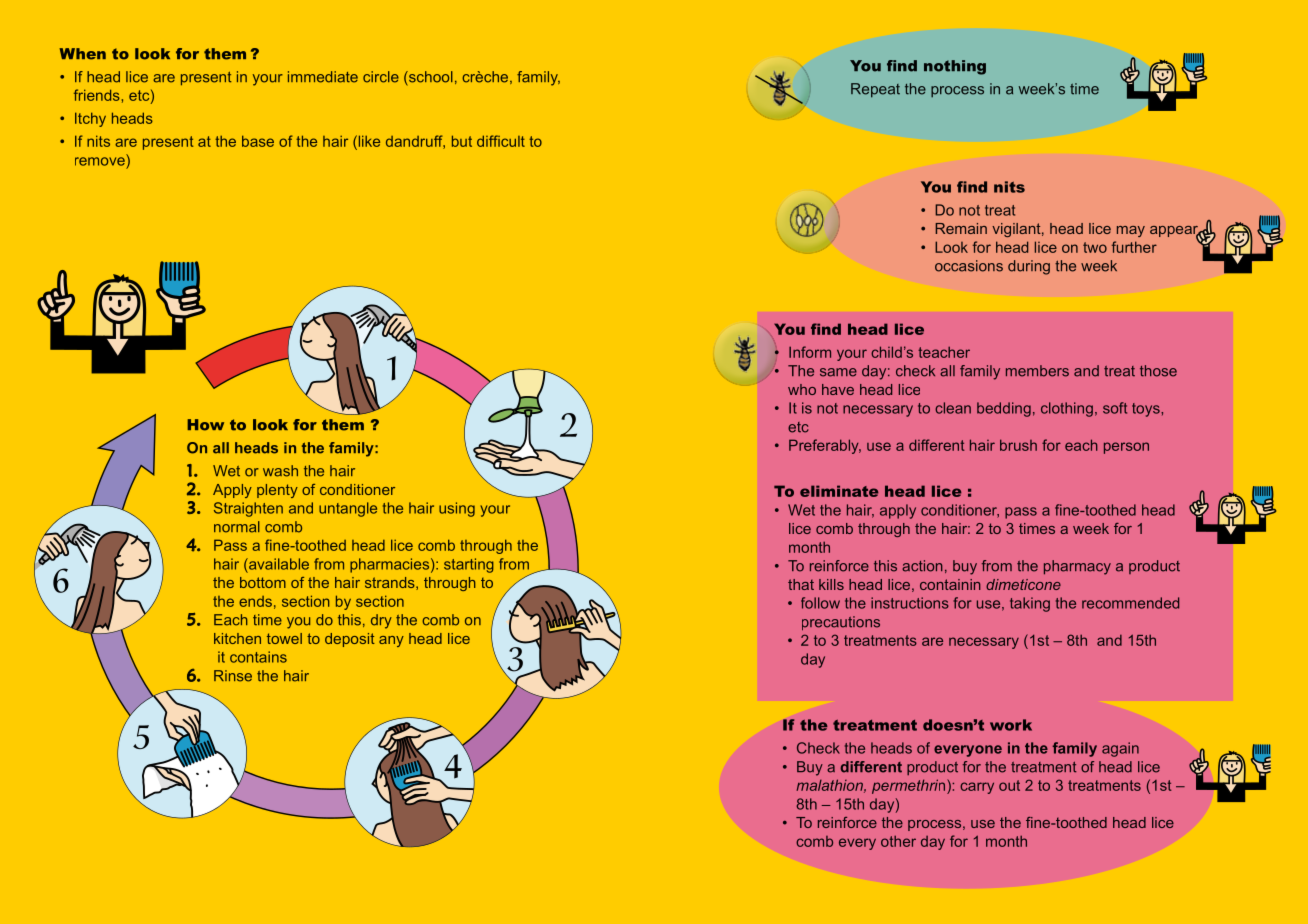 The image size is (1308, 924). Describe the element at coordinates (205, 425) in the screenshot. I see `How` at that location.
